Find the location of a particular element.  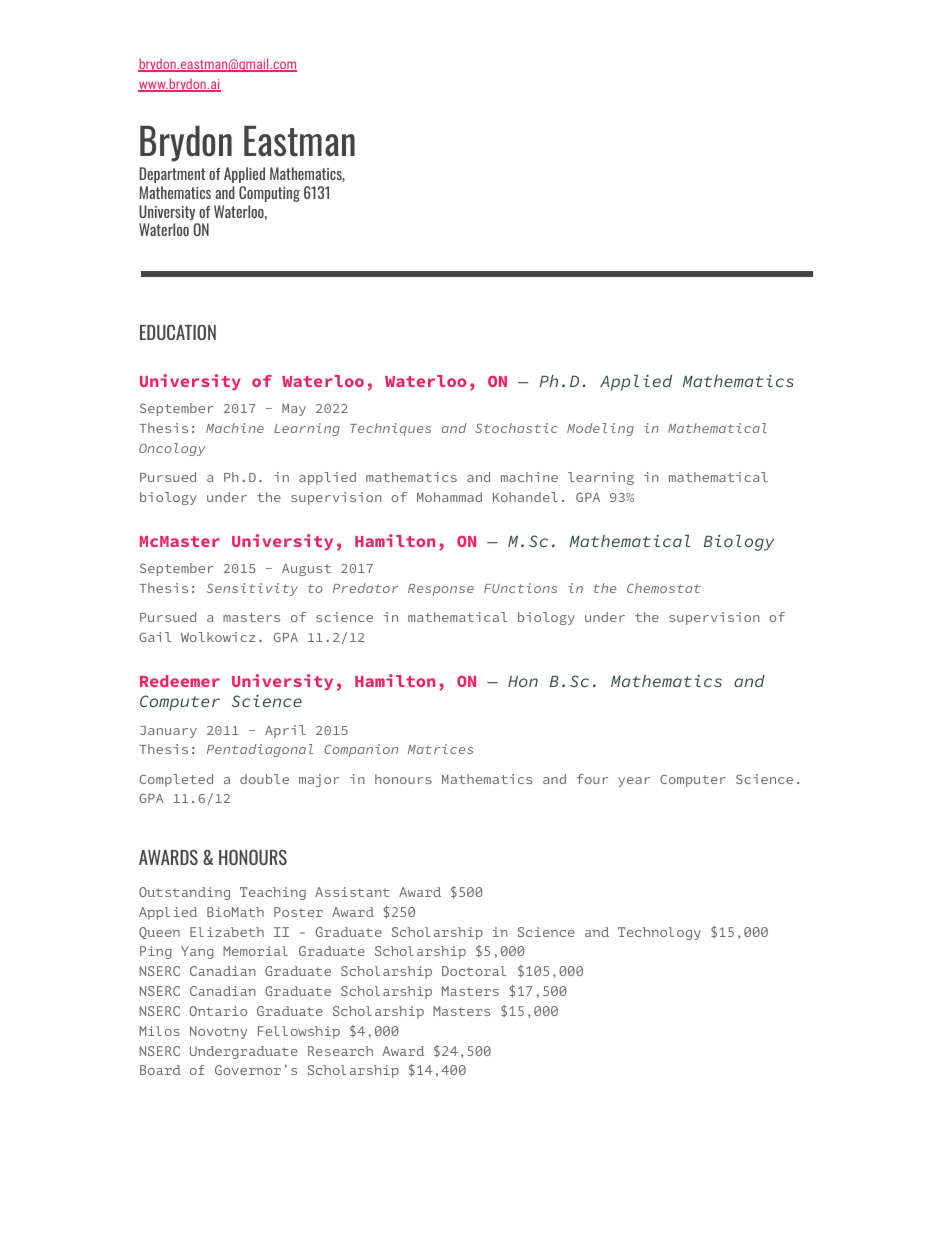

Modeling is located at coordinates (600, 429).
